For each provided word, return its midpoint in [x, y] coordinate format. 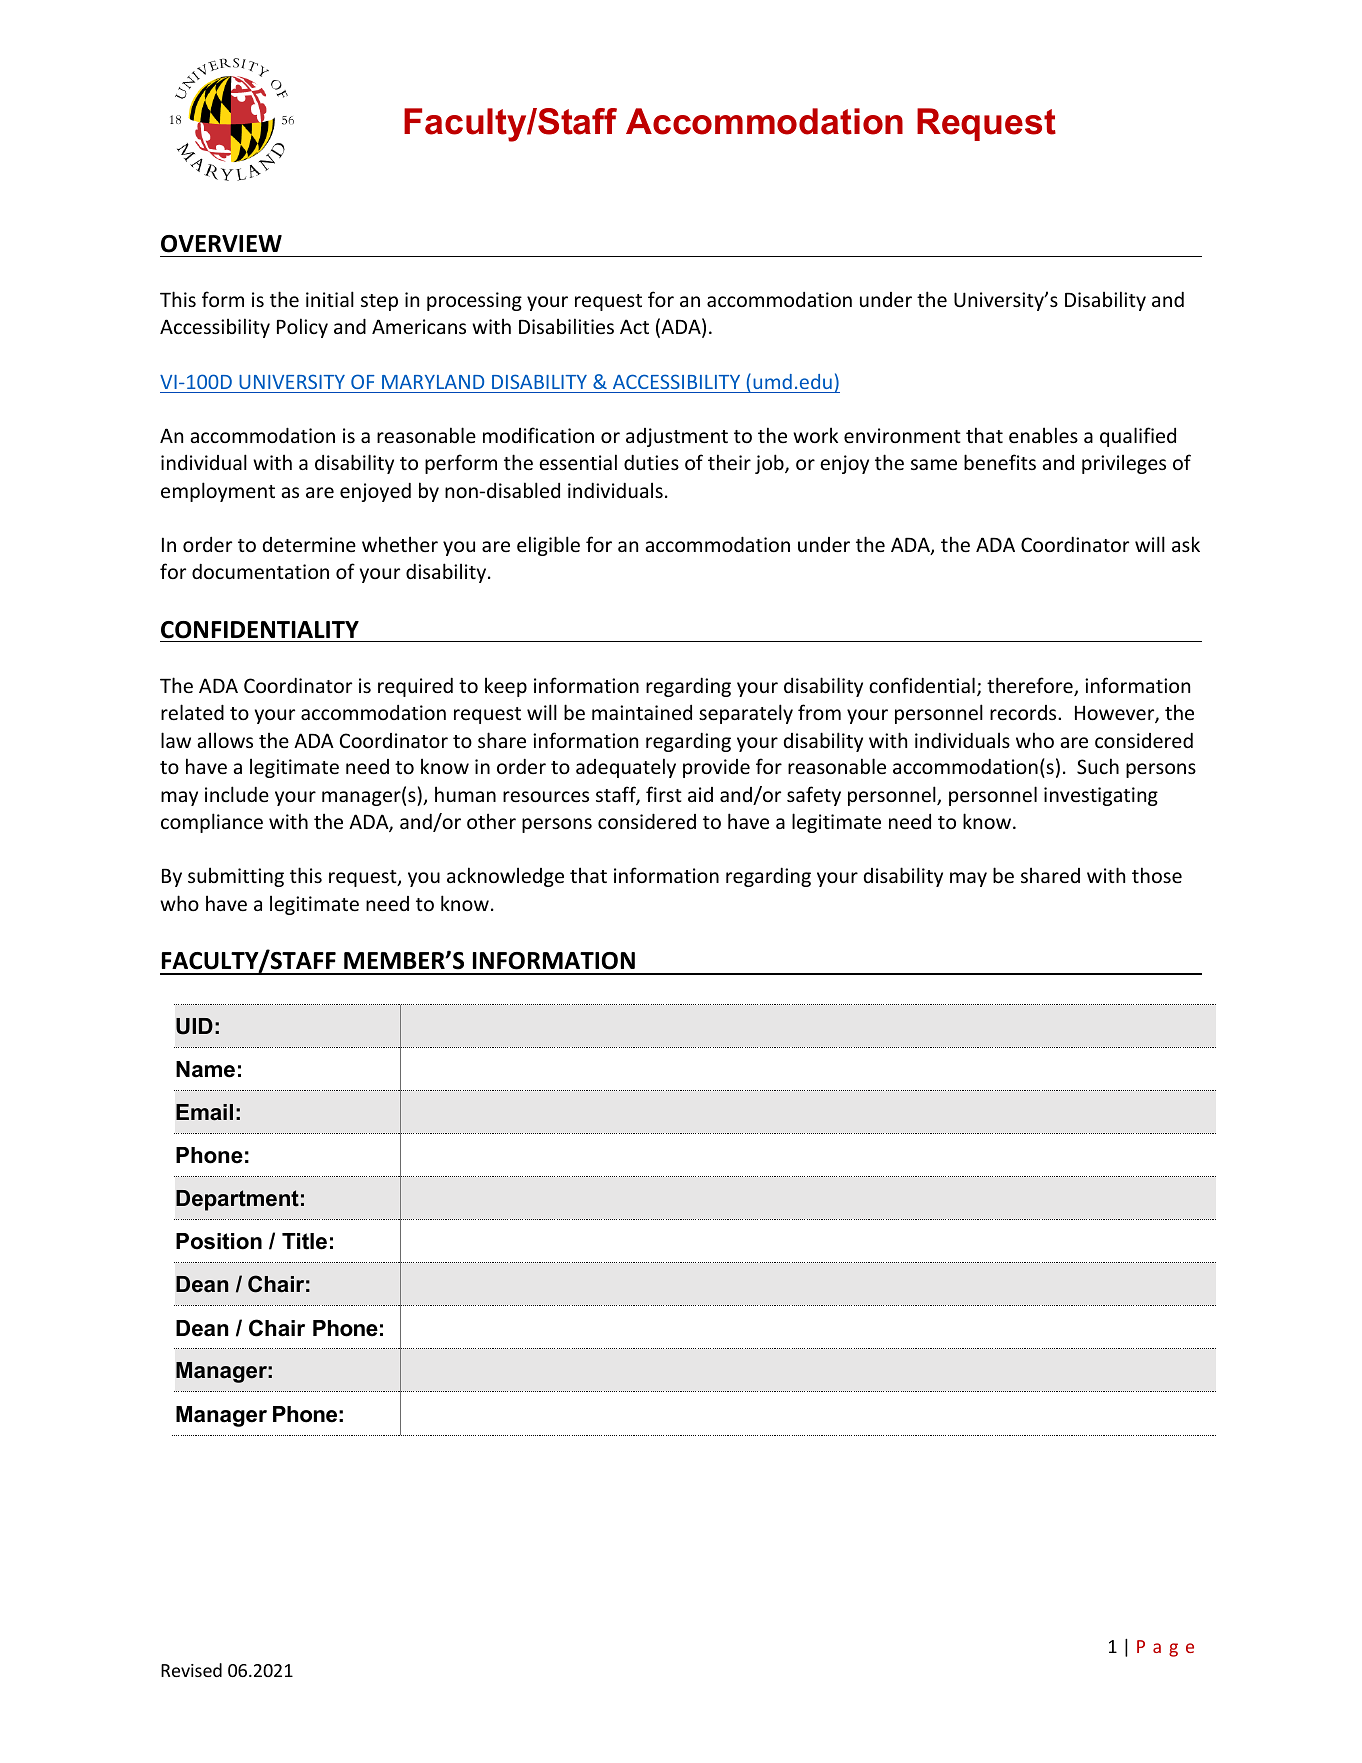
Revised [191, 1670]
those [1157, 875]
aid [700, 794]
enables [1043, 435]
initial [330, 299]
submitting [236, 877]
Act [634, 326]
